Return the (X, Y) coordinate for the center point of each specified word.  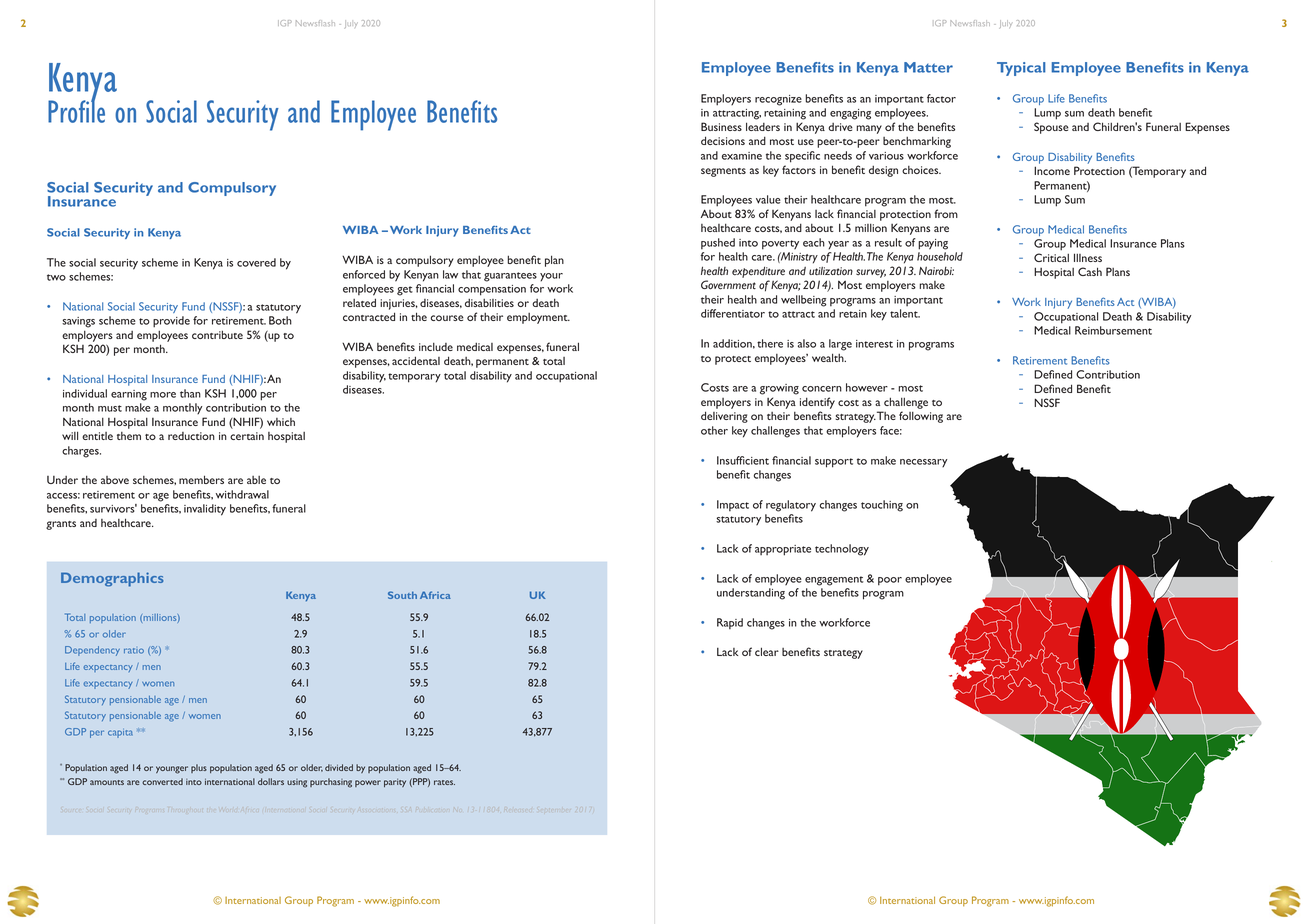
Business (721, 126)
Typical (1021, 69)
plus (199, 768)
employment (538, 318)
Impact (733, 505)
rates (444, 782)
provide (171, 322)
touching (882, 506)
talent (905, 313)
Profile (76, 110)
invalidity (205, 510)
